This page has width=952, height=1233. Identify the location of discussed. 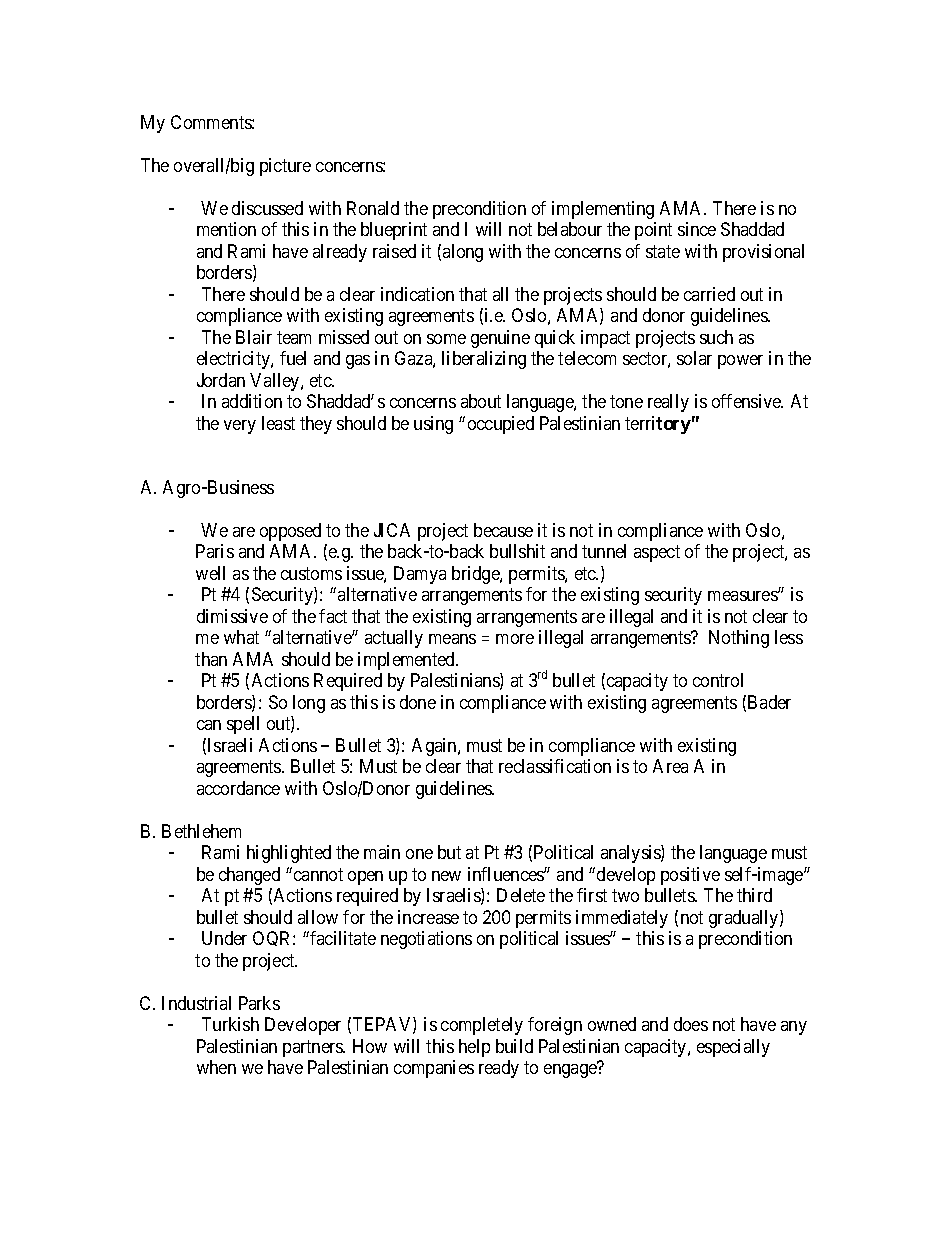
(267, 208).
